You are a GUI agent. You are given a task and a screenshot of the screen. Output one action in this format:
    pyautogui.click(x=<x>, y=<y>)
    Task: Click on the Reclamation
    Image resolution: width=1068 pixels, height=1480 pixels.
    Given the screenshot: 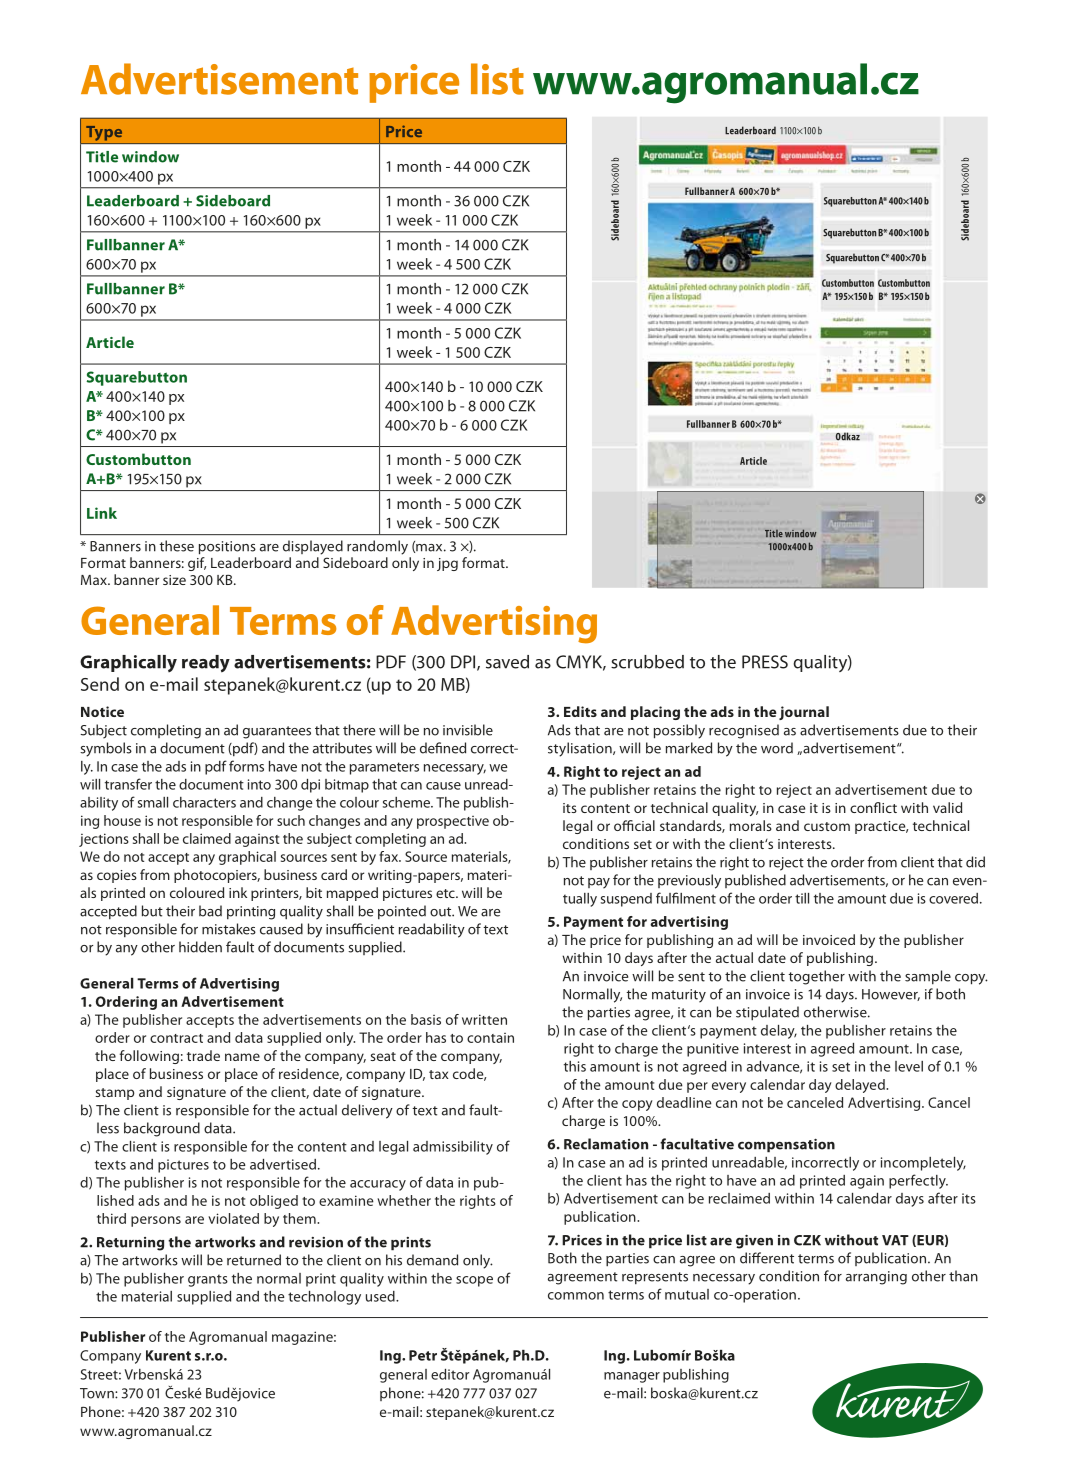 What is the action you would take?
    pyautogui.click(x=606, y=1144)
